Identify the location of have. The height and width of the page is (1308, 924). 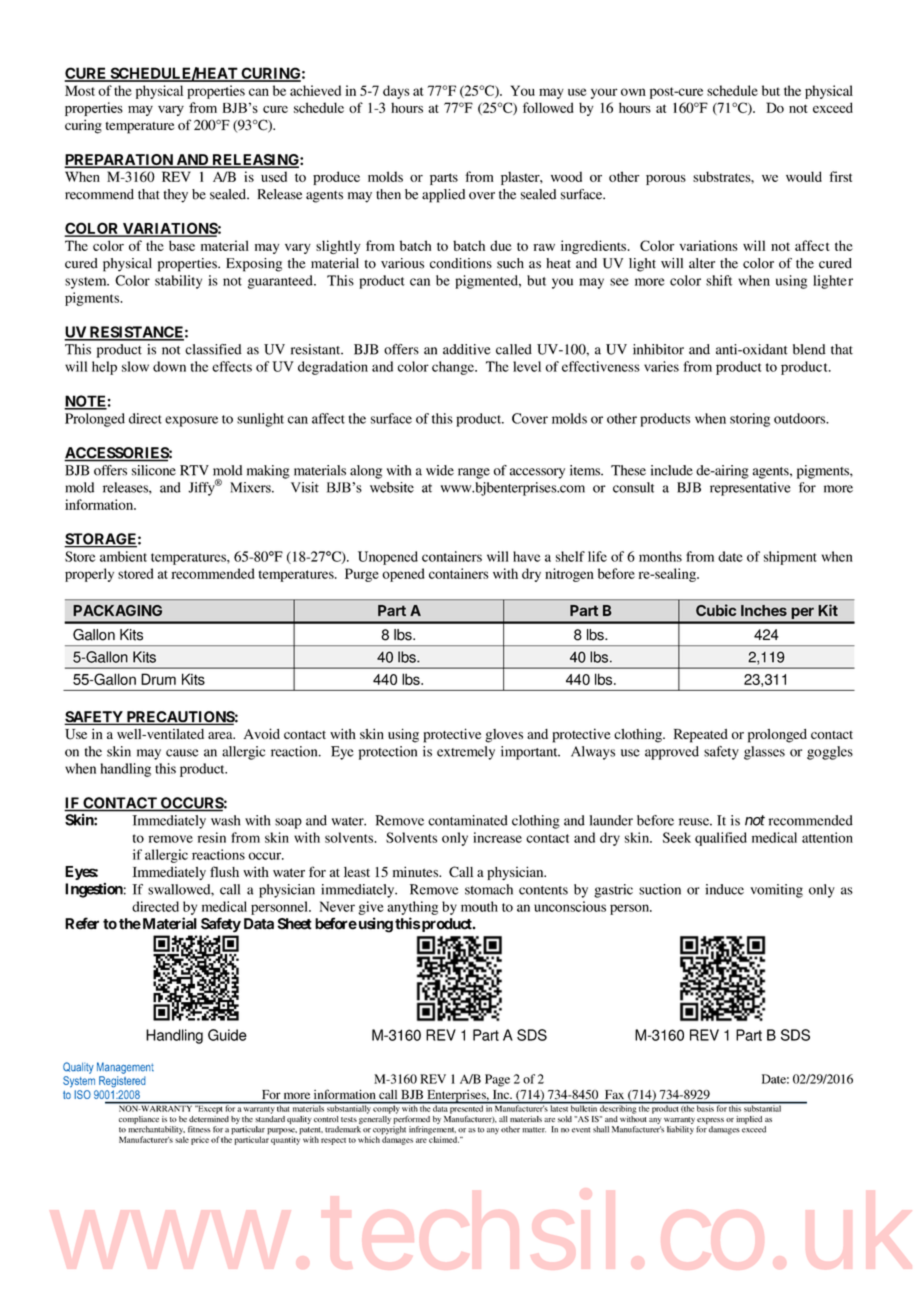
(527, 556).
